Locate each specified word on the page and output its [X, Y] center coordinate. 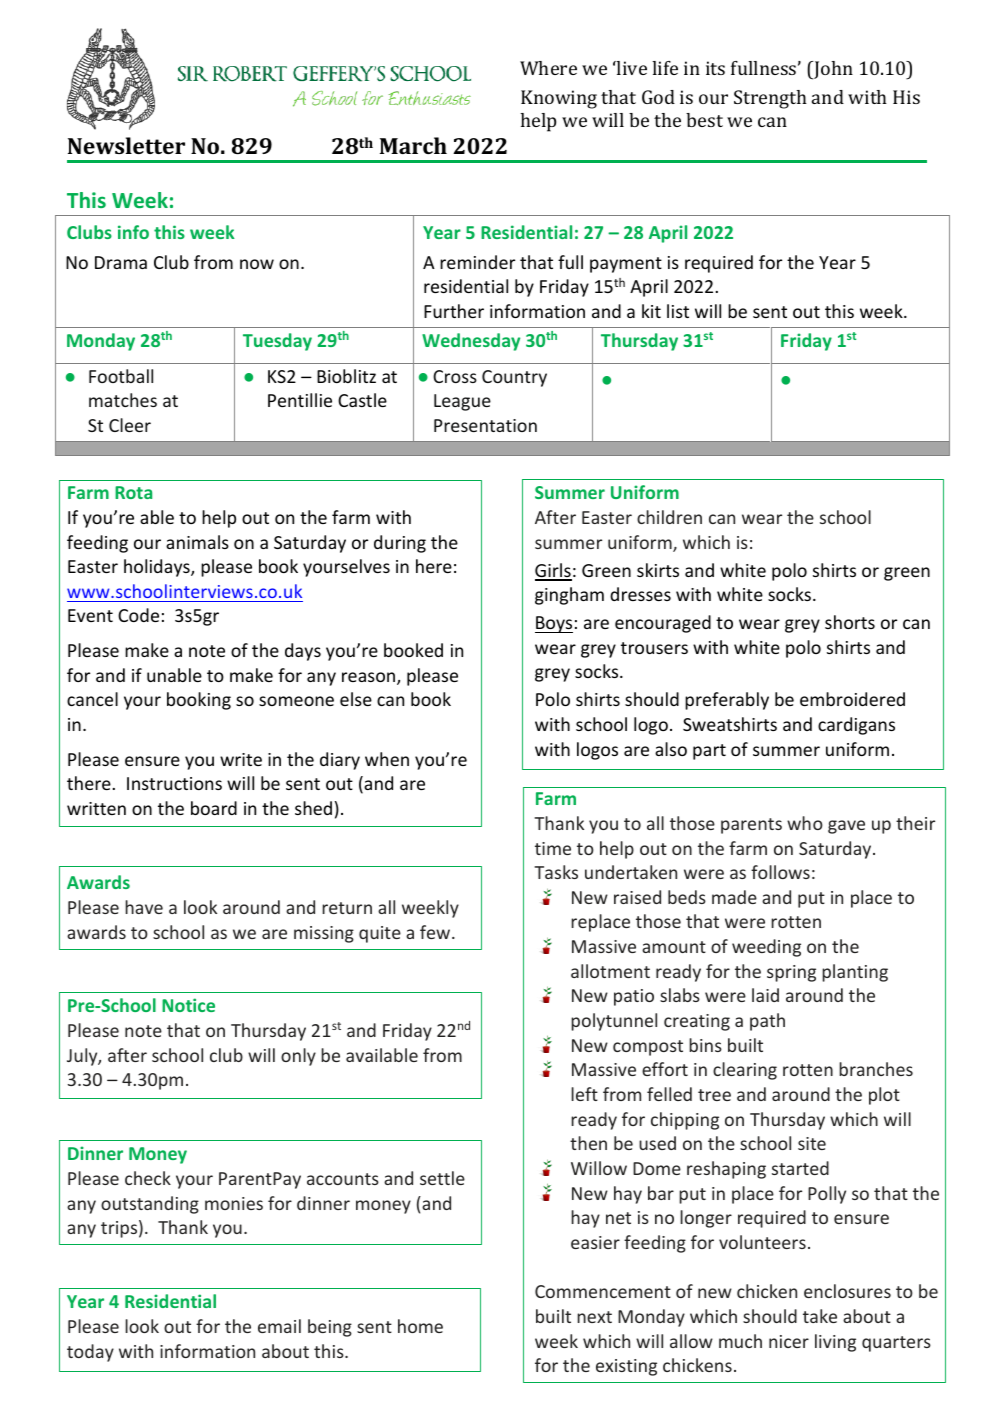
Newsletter [126, 145]
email [279, 1326]
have [144, 907]
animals [197, 542]
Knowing [559, 99]
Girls [553, 571]
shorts [850, 622]
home [420, 1326]
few [436, 932]
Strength [770, 99]
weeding [766, 948]
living [835, 1343]
